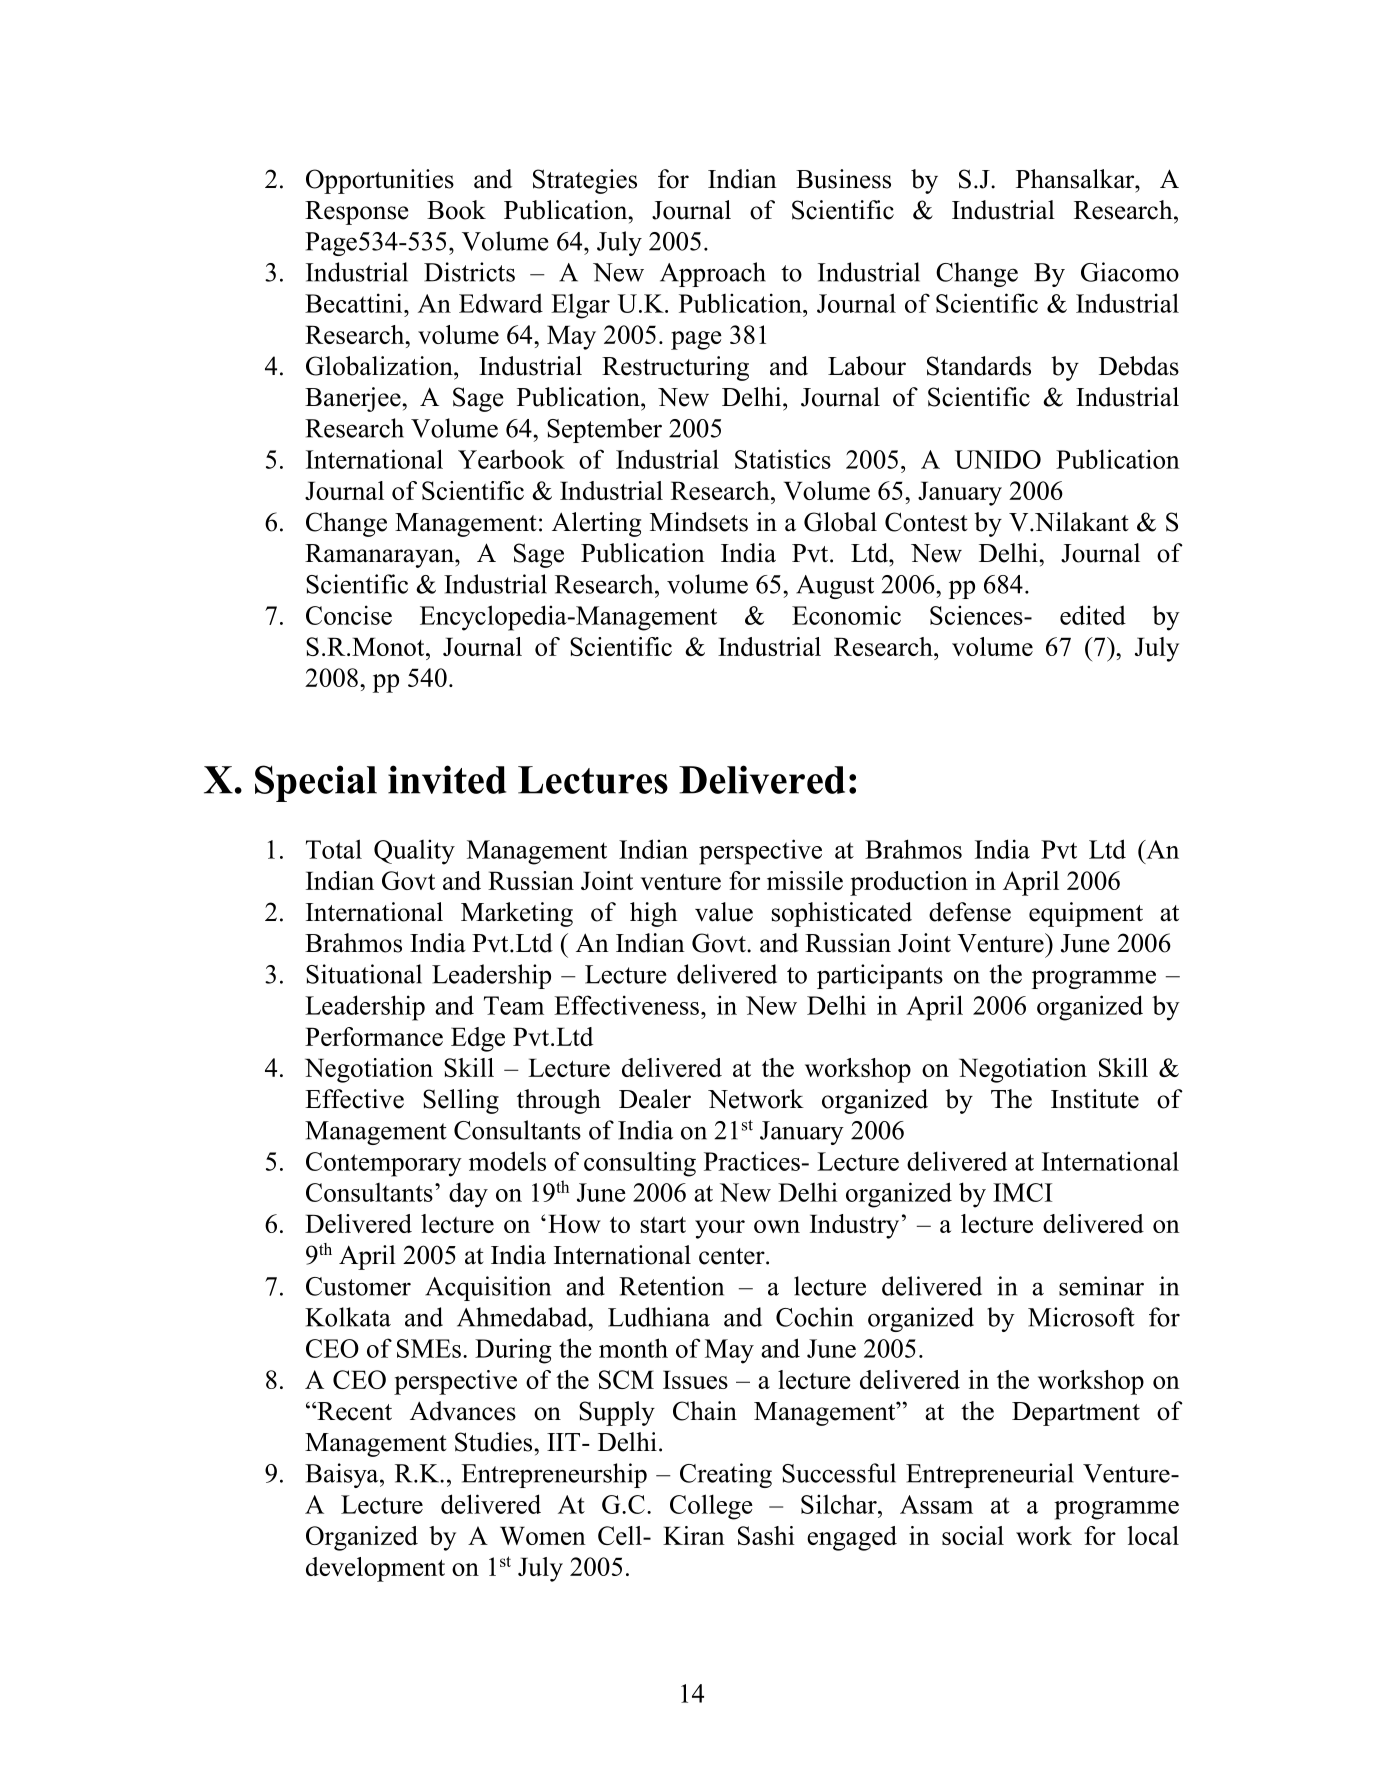  What do you see at coordinates (380, 181) in the image?
I see `Opportunities` at bounding box center [380, 181].
